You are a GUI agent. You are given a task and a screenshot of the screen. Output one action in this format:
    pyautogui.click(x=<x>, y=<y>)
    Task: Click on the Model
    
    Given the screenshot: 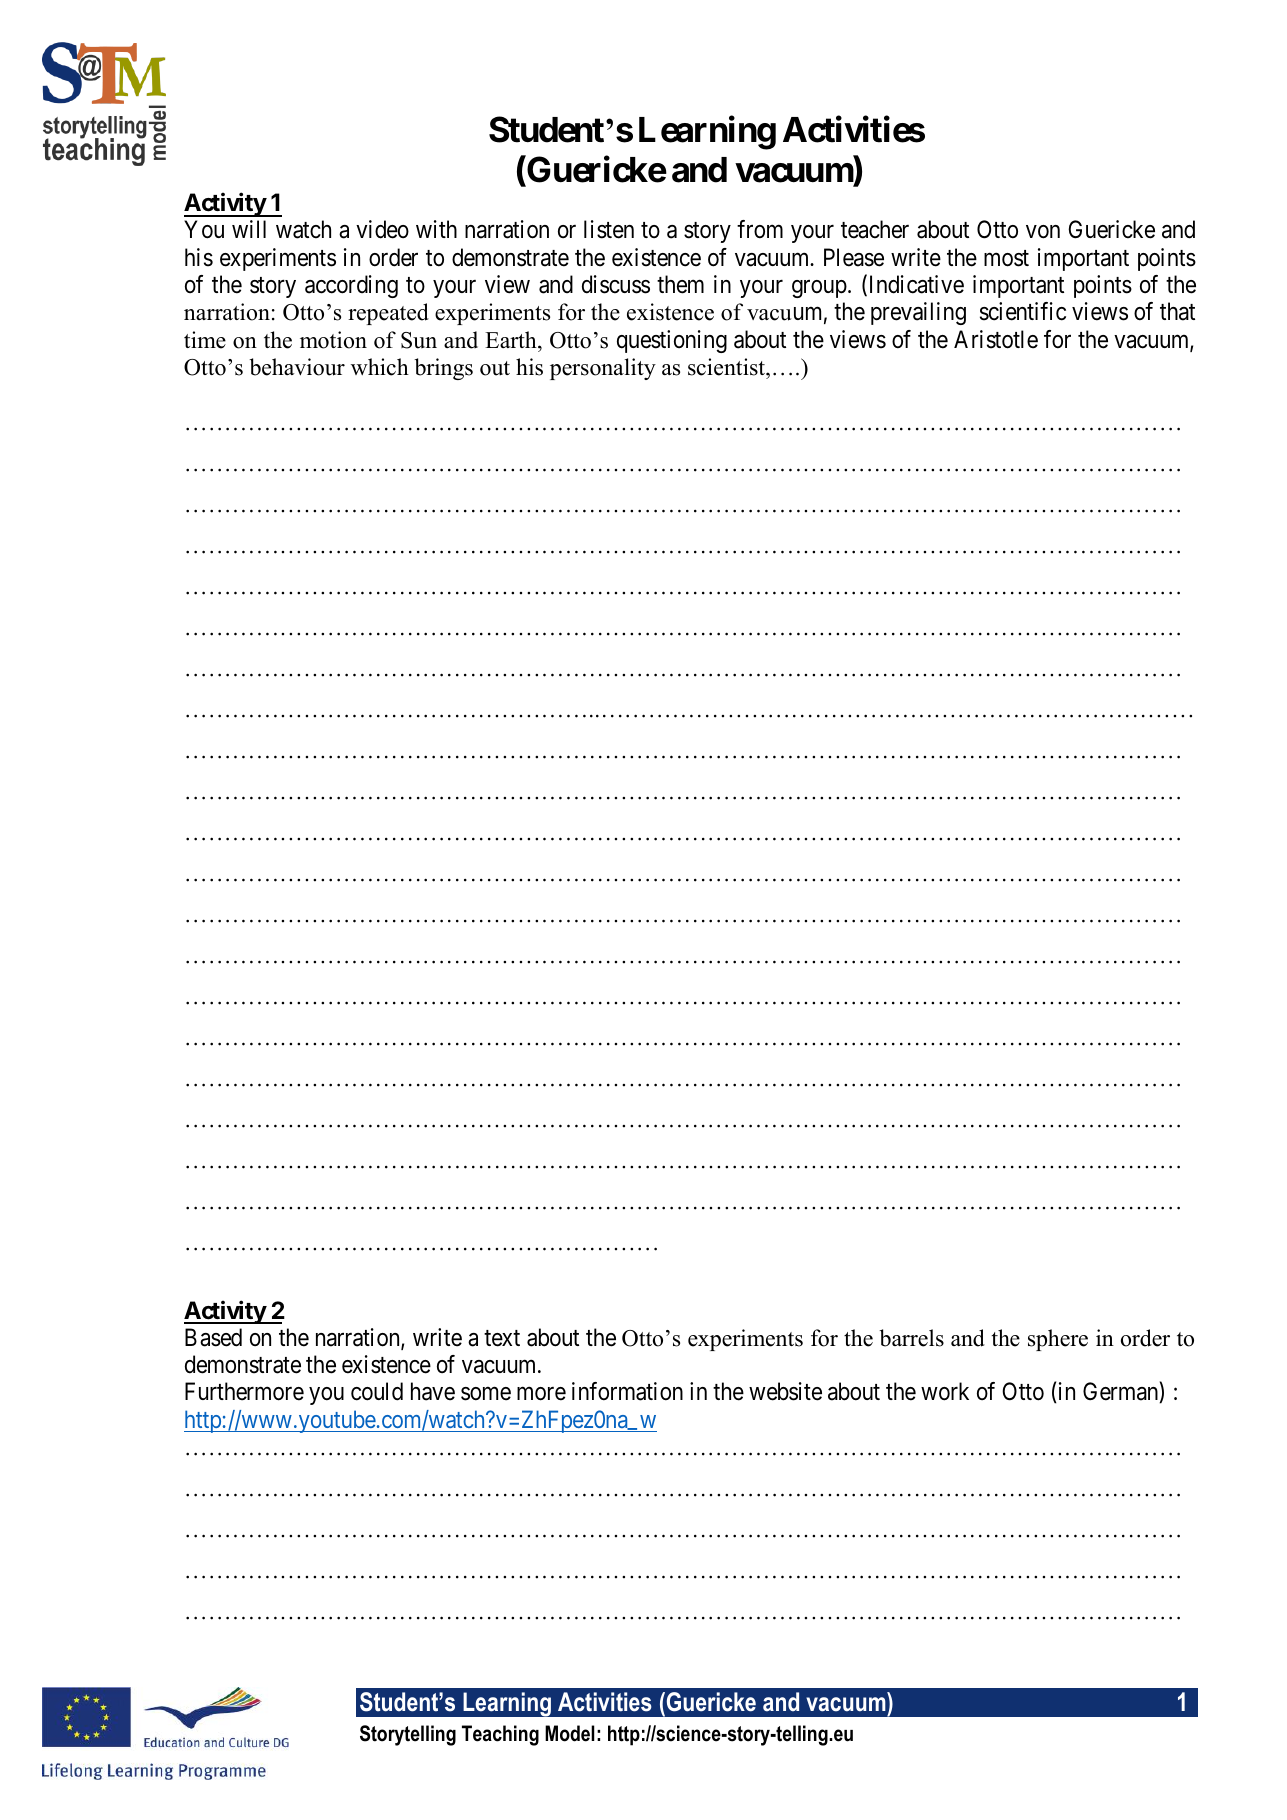 What is the action you would take?
    pyautogui.click(x=570, y=1733)
